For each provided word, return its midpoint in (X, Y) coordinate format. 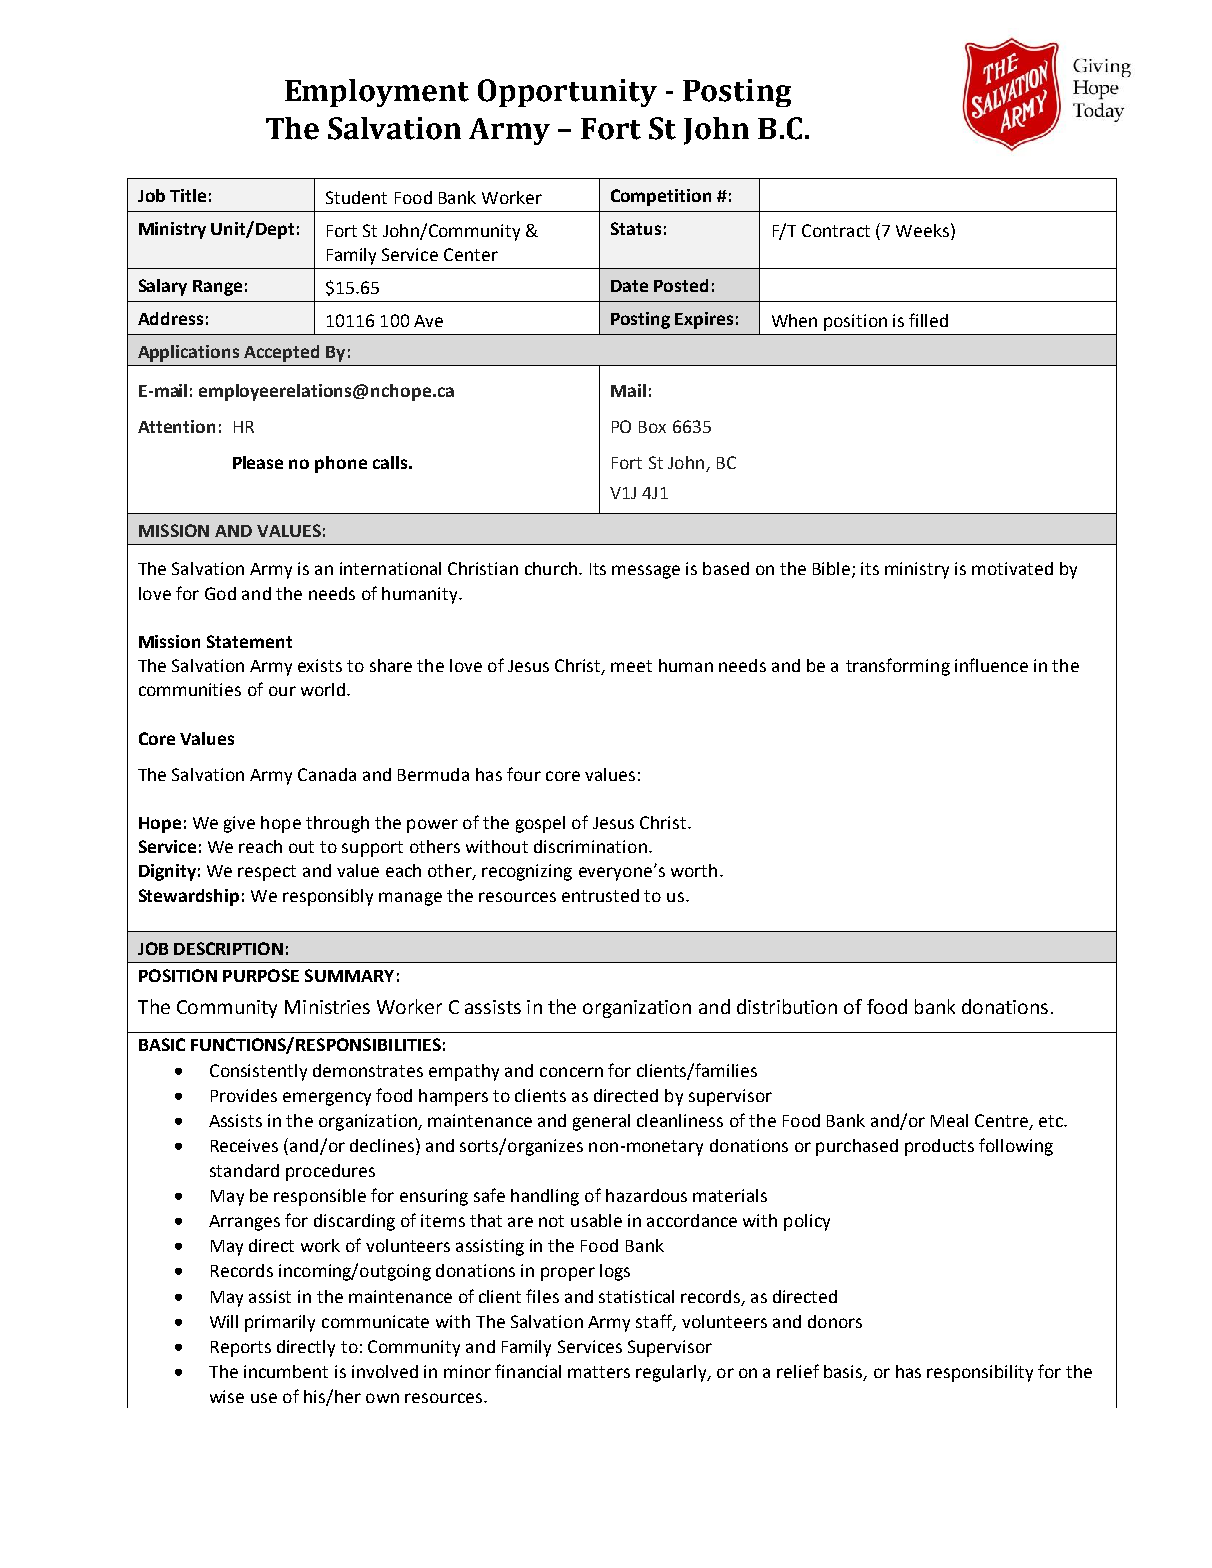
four (524, 774)
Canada (327, 774)
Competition (661, 197)
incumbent (286, 1371)
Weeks (922, 230)
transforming (898, 667)
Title (188, 195)
